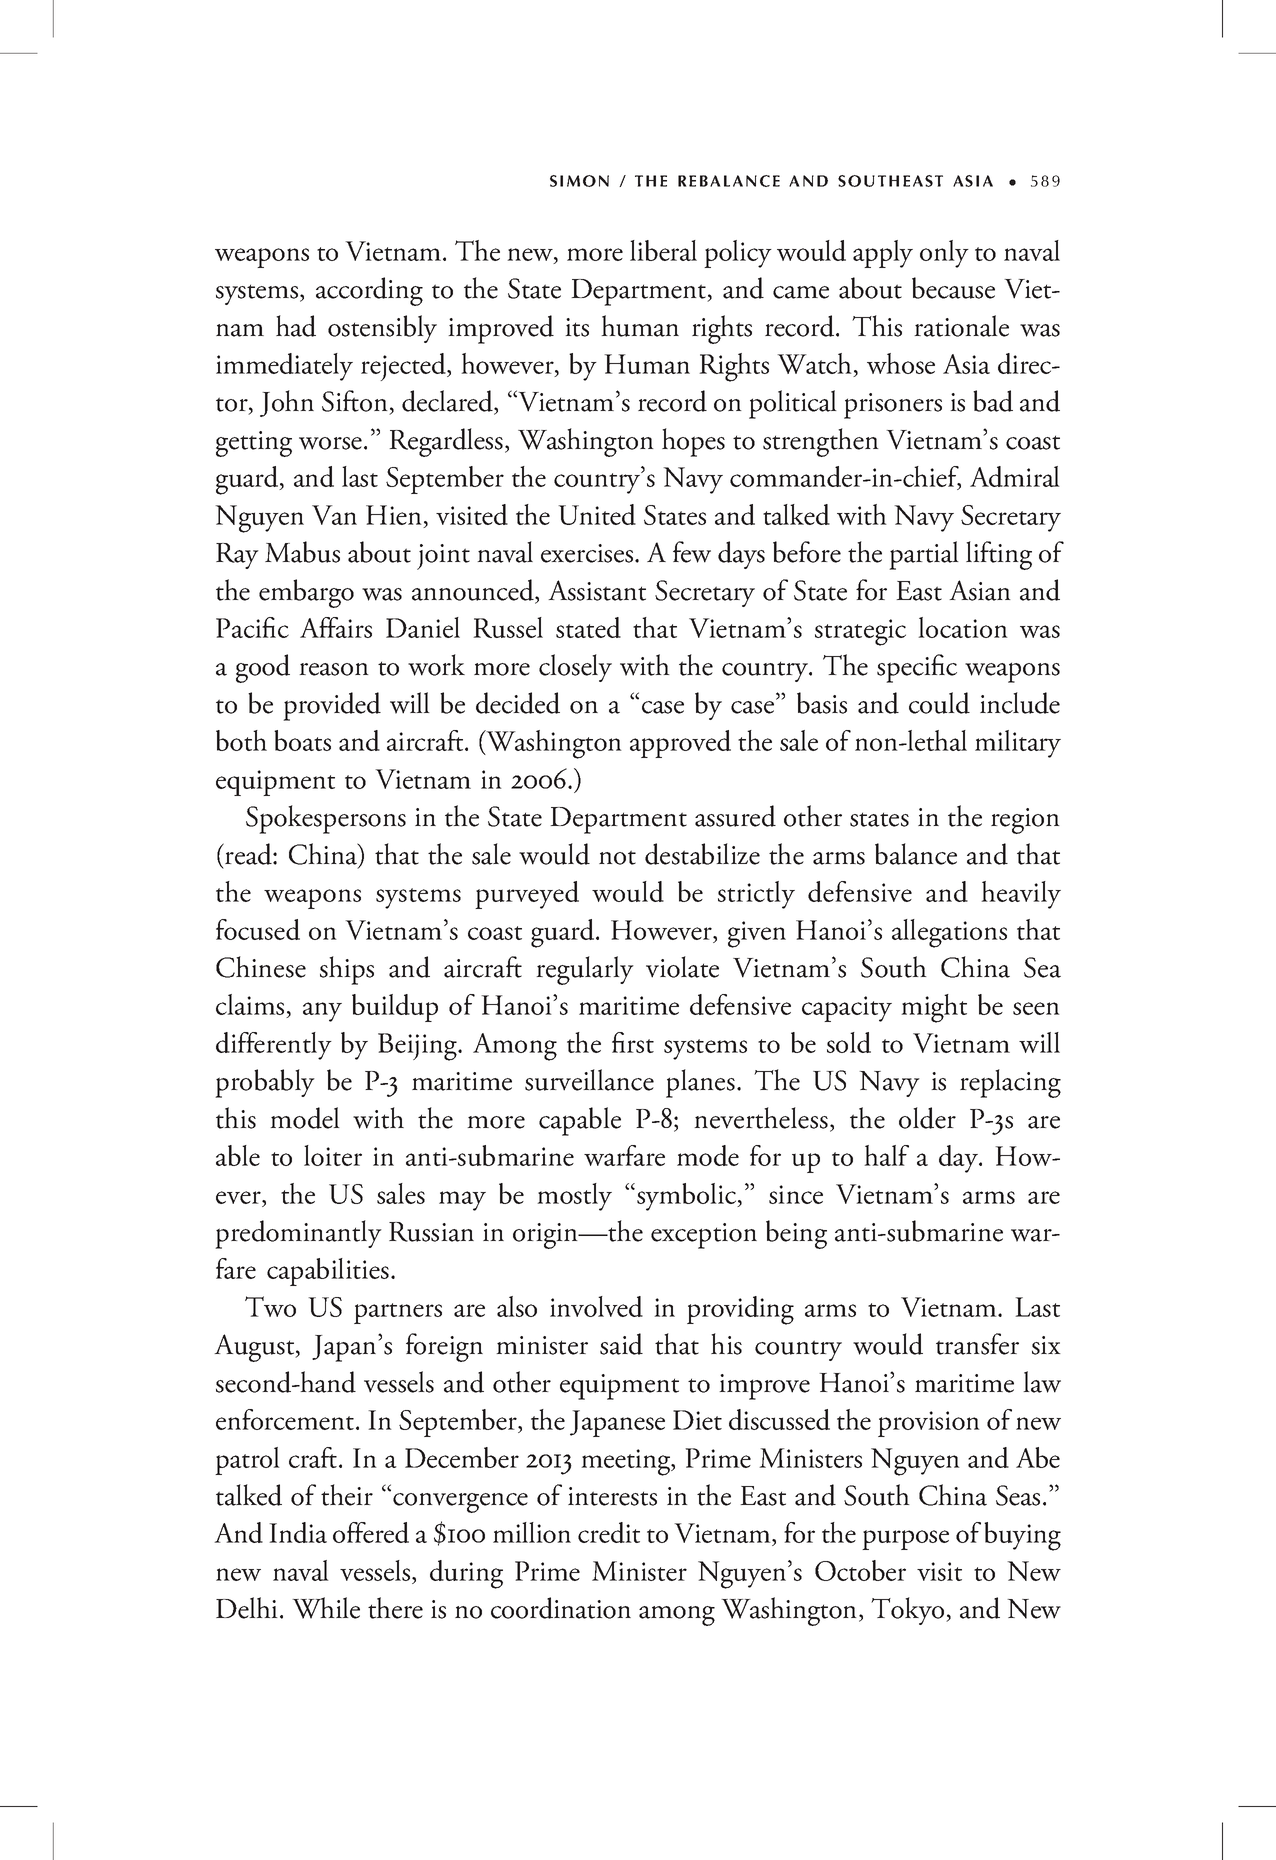 The width and height of the image is (1276, 1860). I want to click on While, so click(326, 1608).
